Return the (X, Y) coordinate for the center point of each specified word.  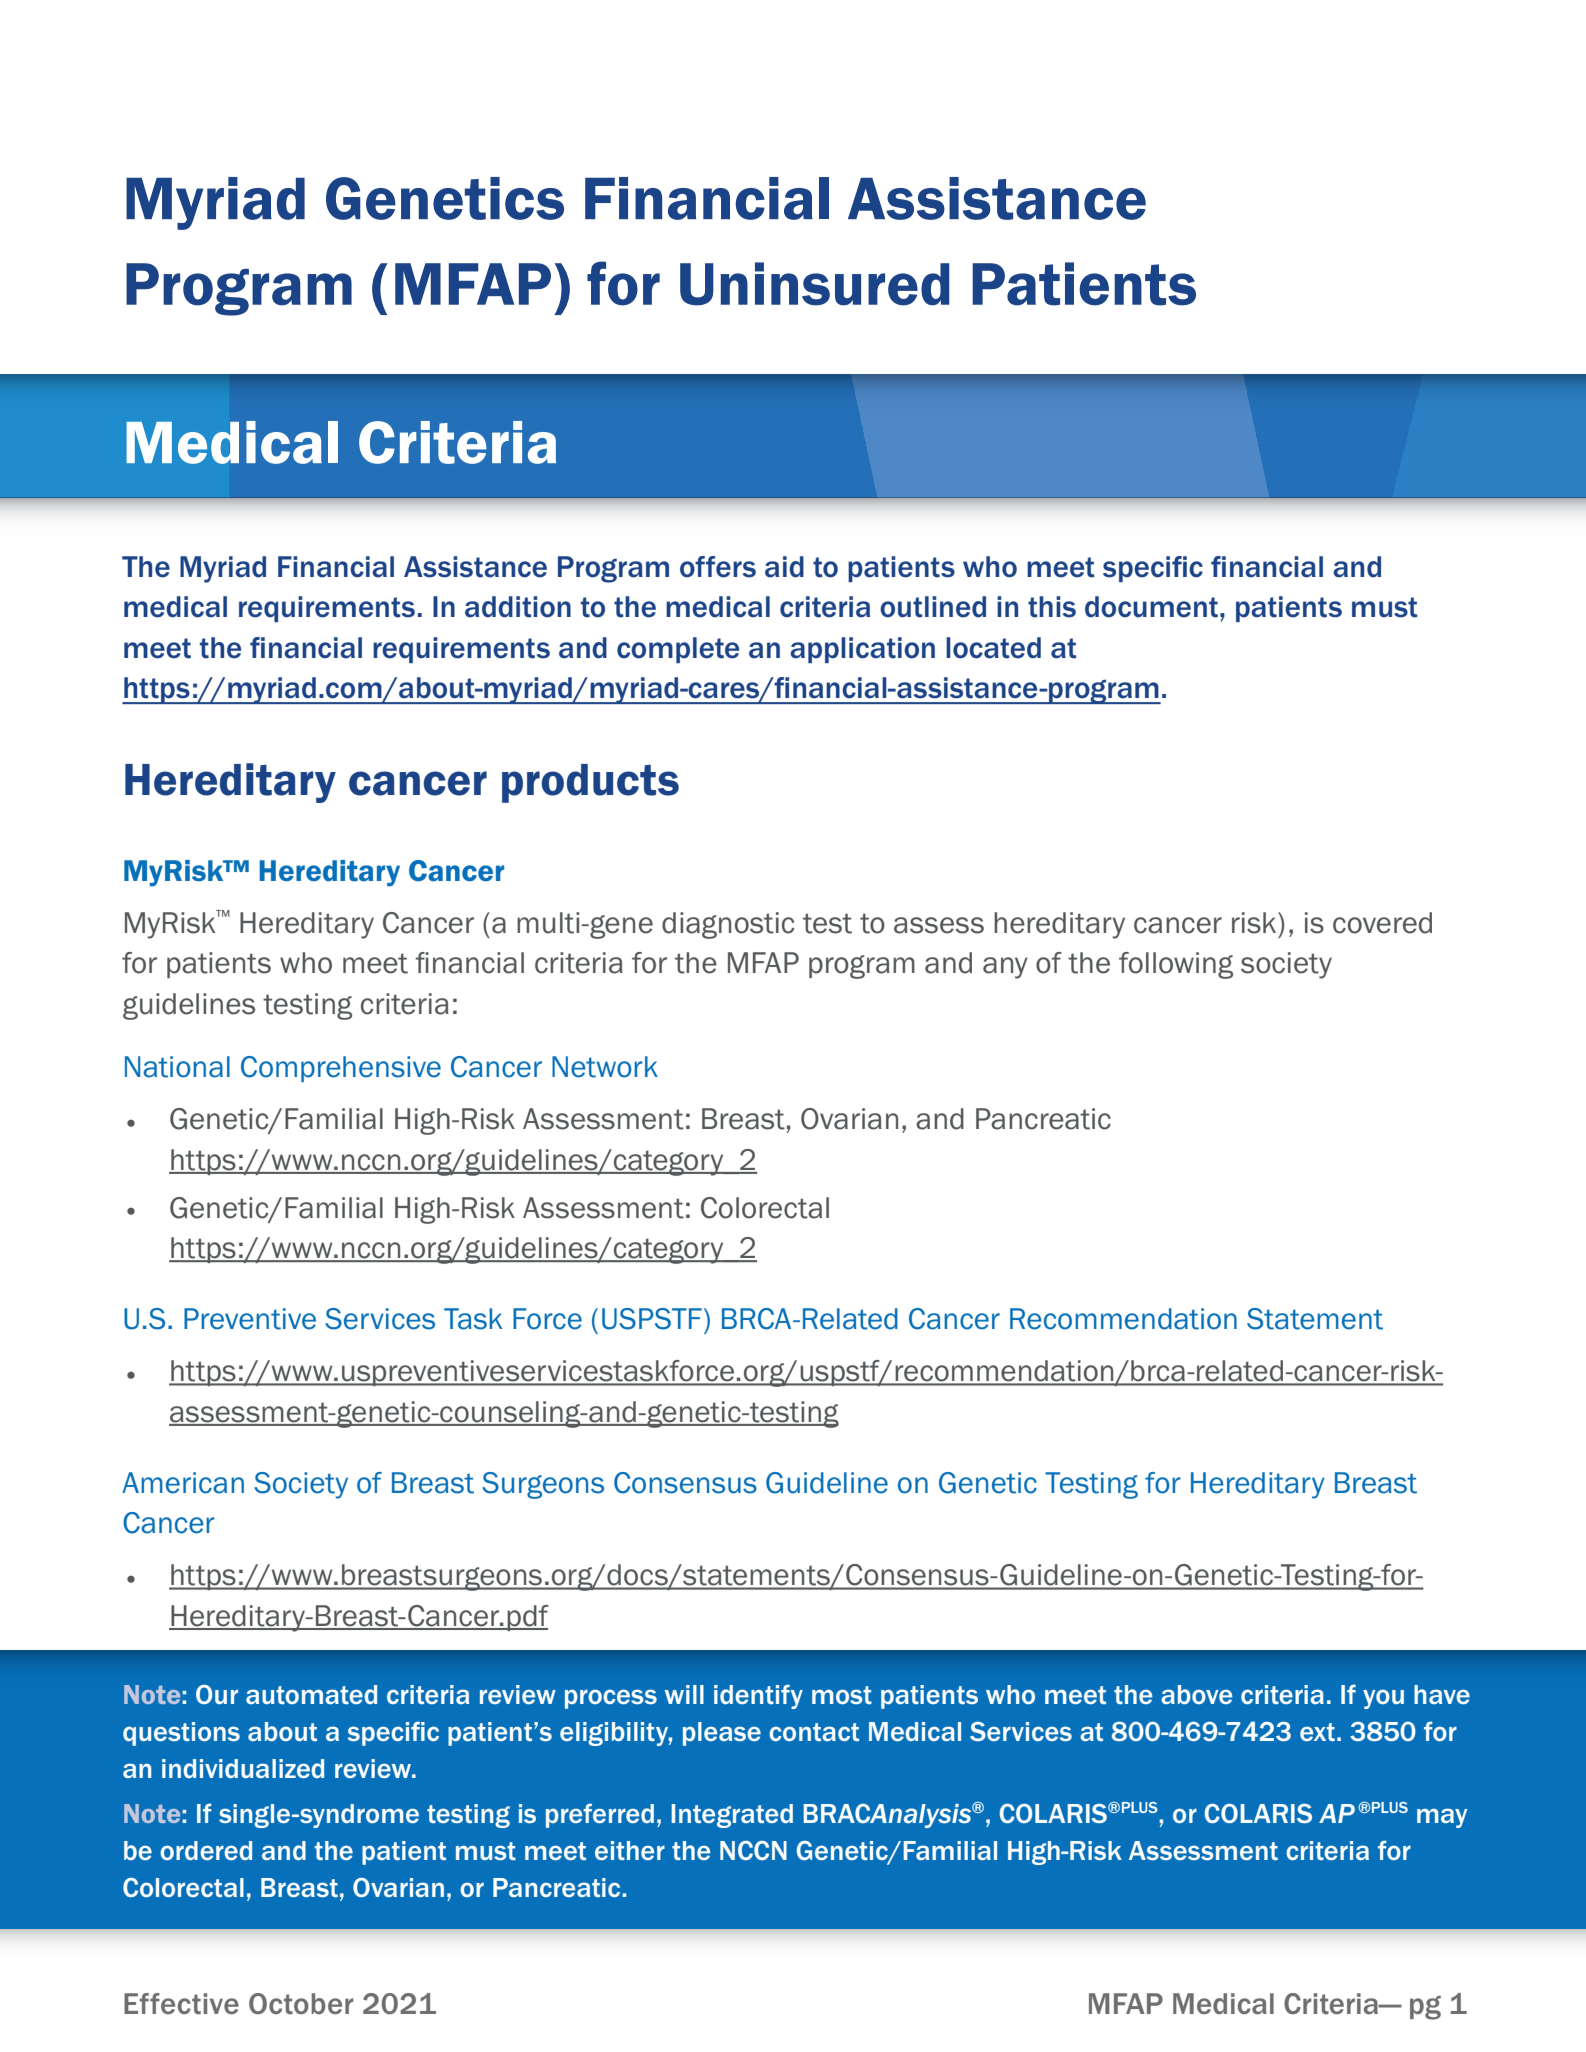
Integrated (732, 1816)
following (1176, 965)
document (1151, 607)
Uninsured (815, 284)
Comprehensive (341, 1069)
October (301, 2004)
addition (518, 607)
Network (605, 1067)
